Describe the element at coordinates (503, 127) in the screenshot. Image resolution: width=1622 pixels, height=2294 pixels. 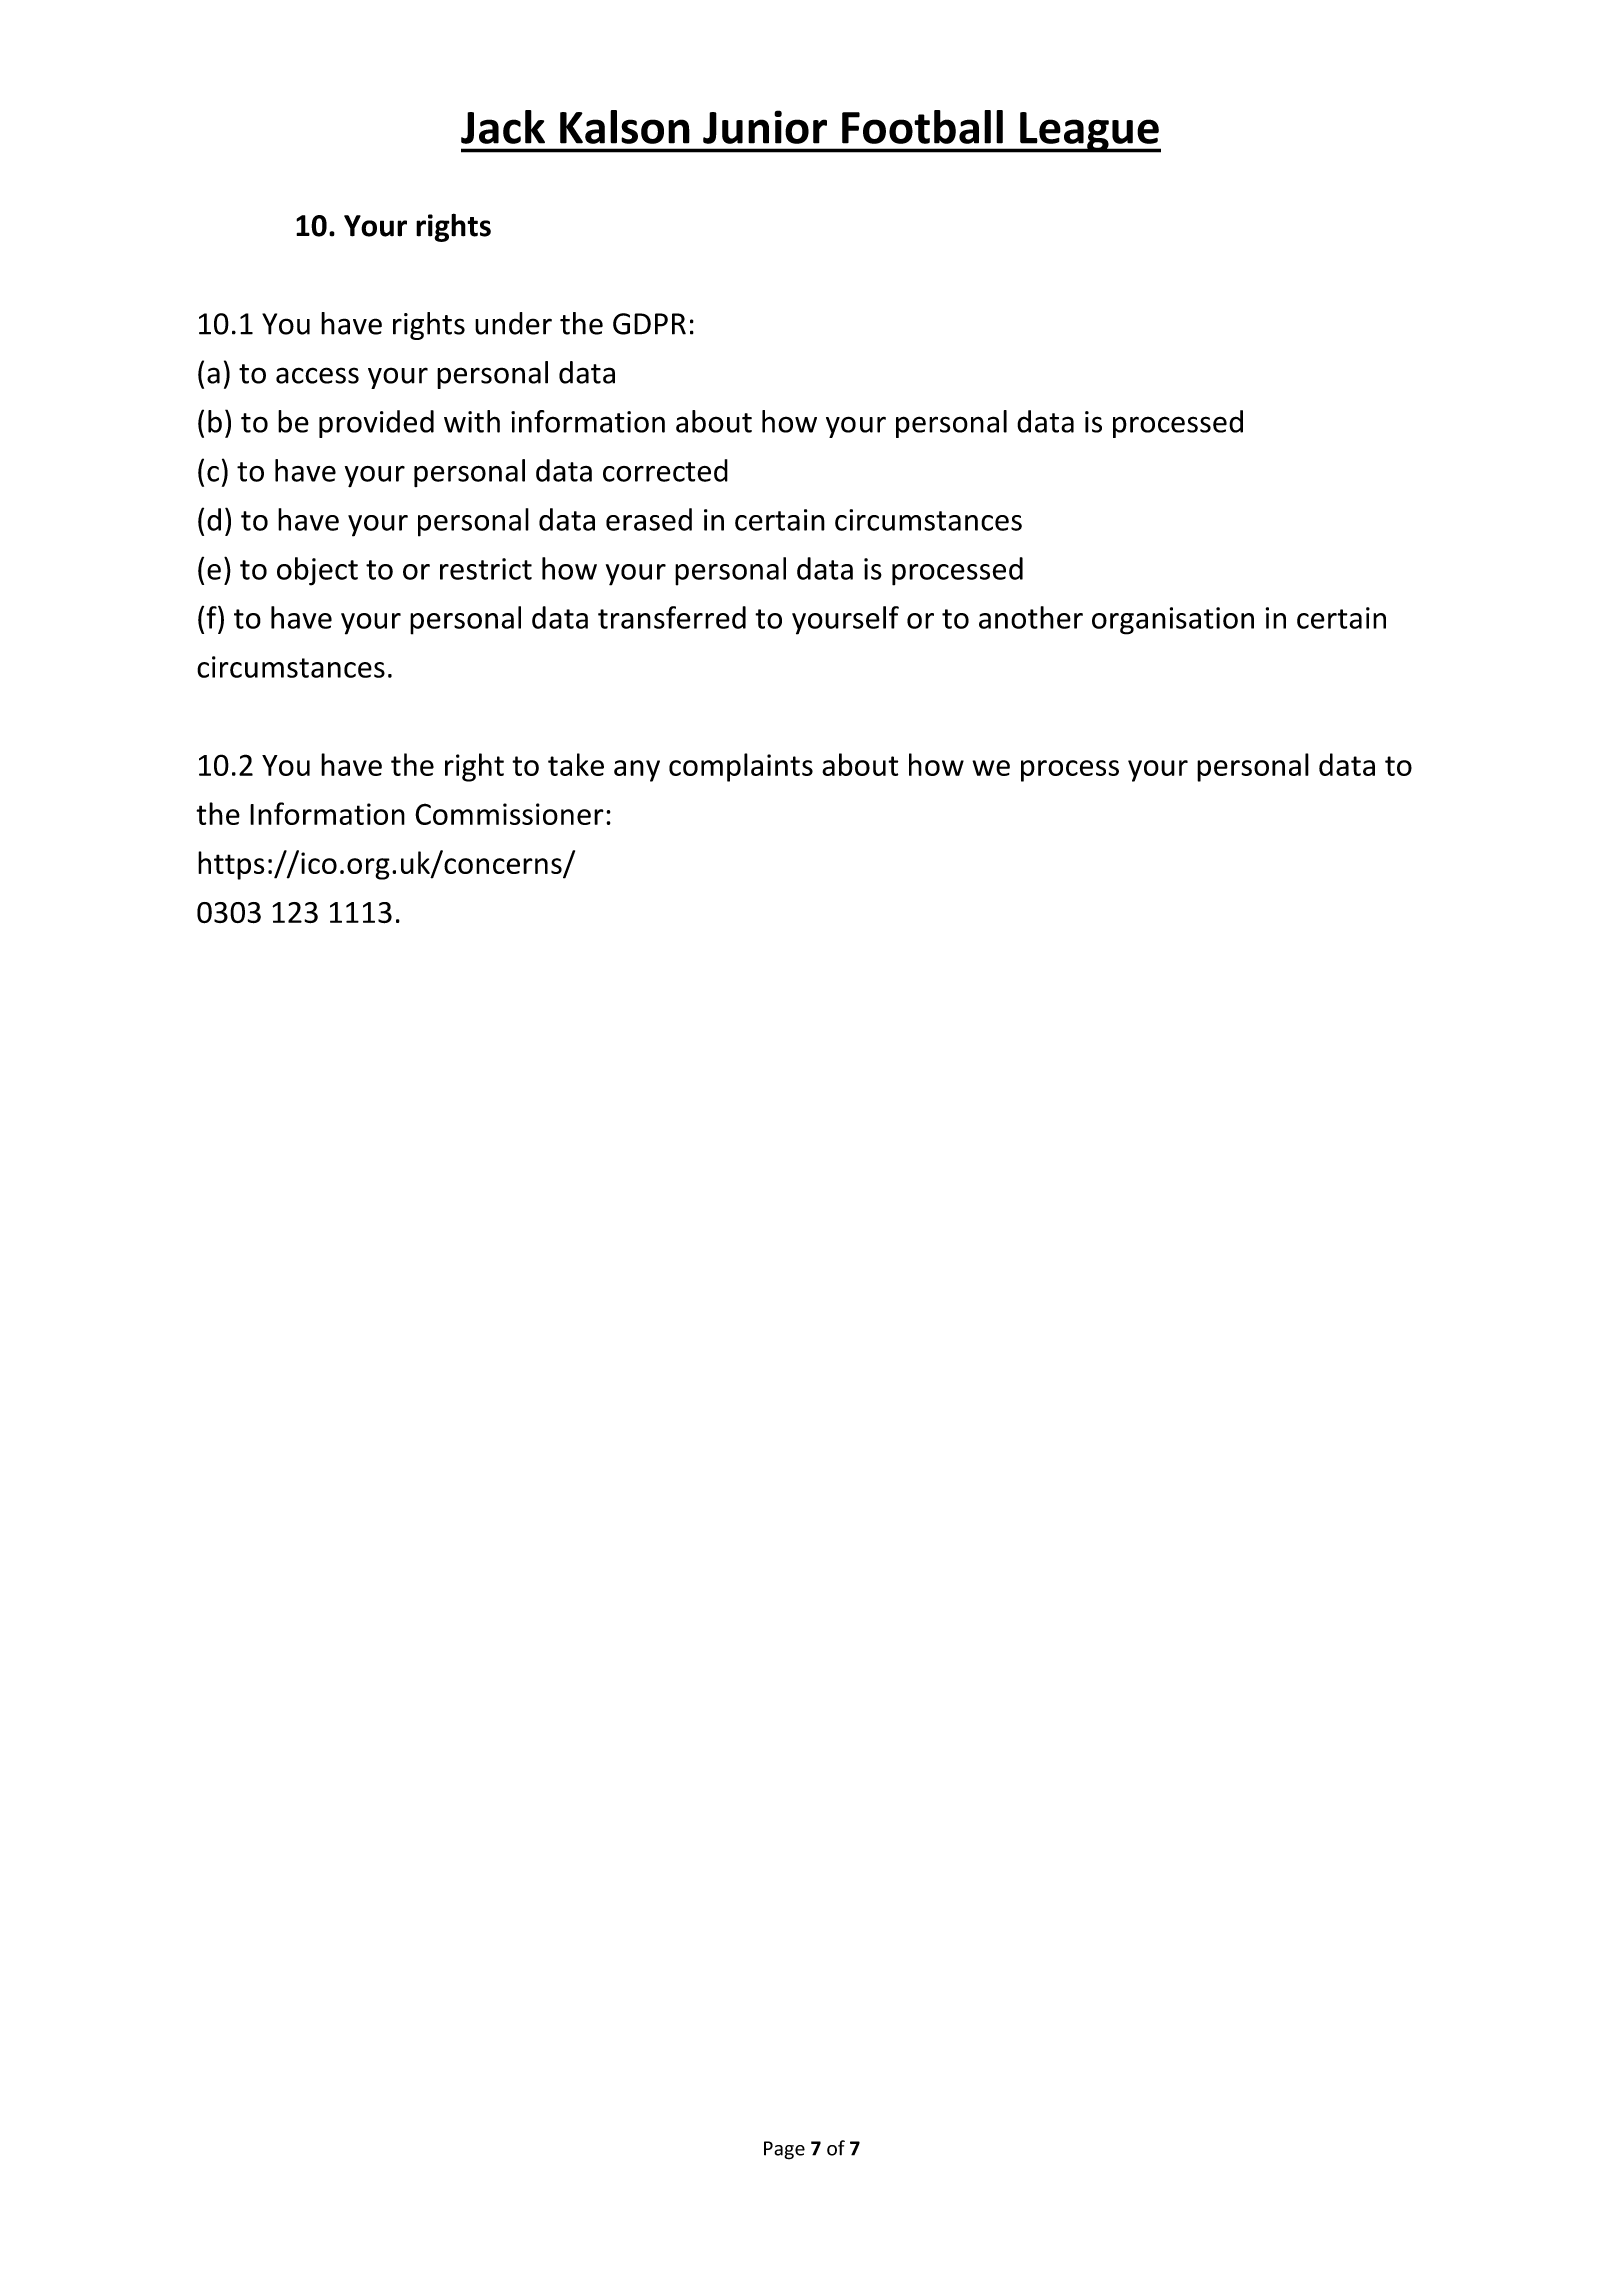
I see `Jack` at that location.
